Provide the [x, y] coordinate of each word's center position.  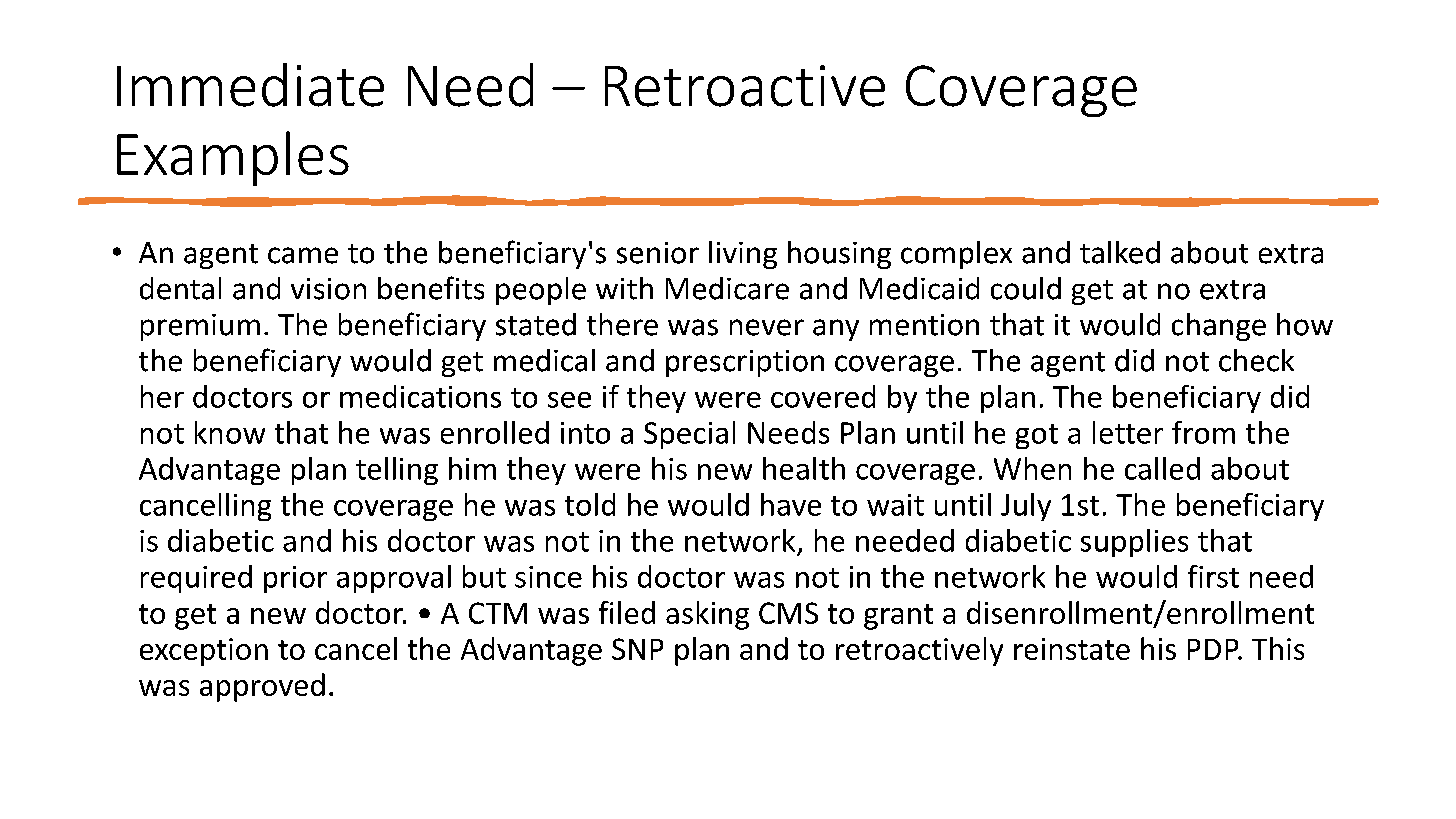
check [1256, 360]
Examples [233, 158]
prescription [745, 363]
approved [262, 687]
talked [1120, 252]
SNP [637, 649]
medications [420, 396]
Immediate [250, 85]
